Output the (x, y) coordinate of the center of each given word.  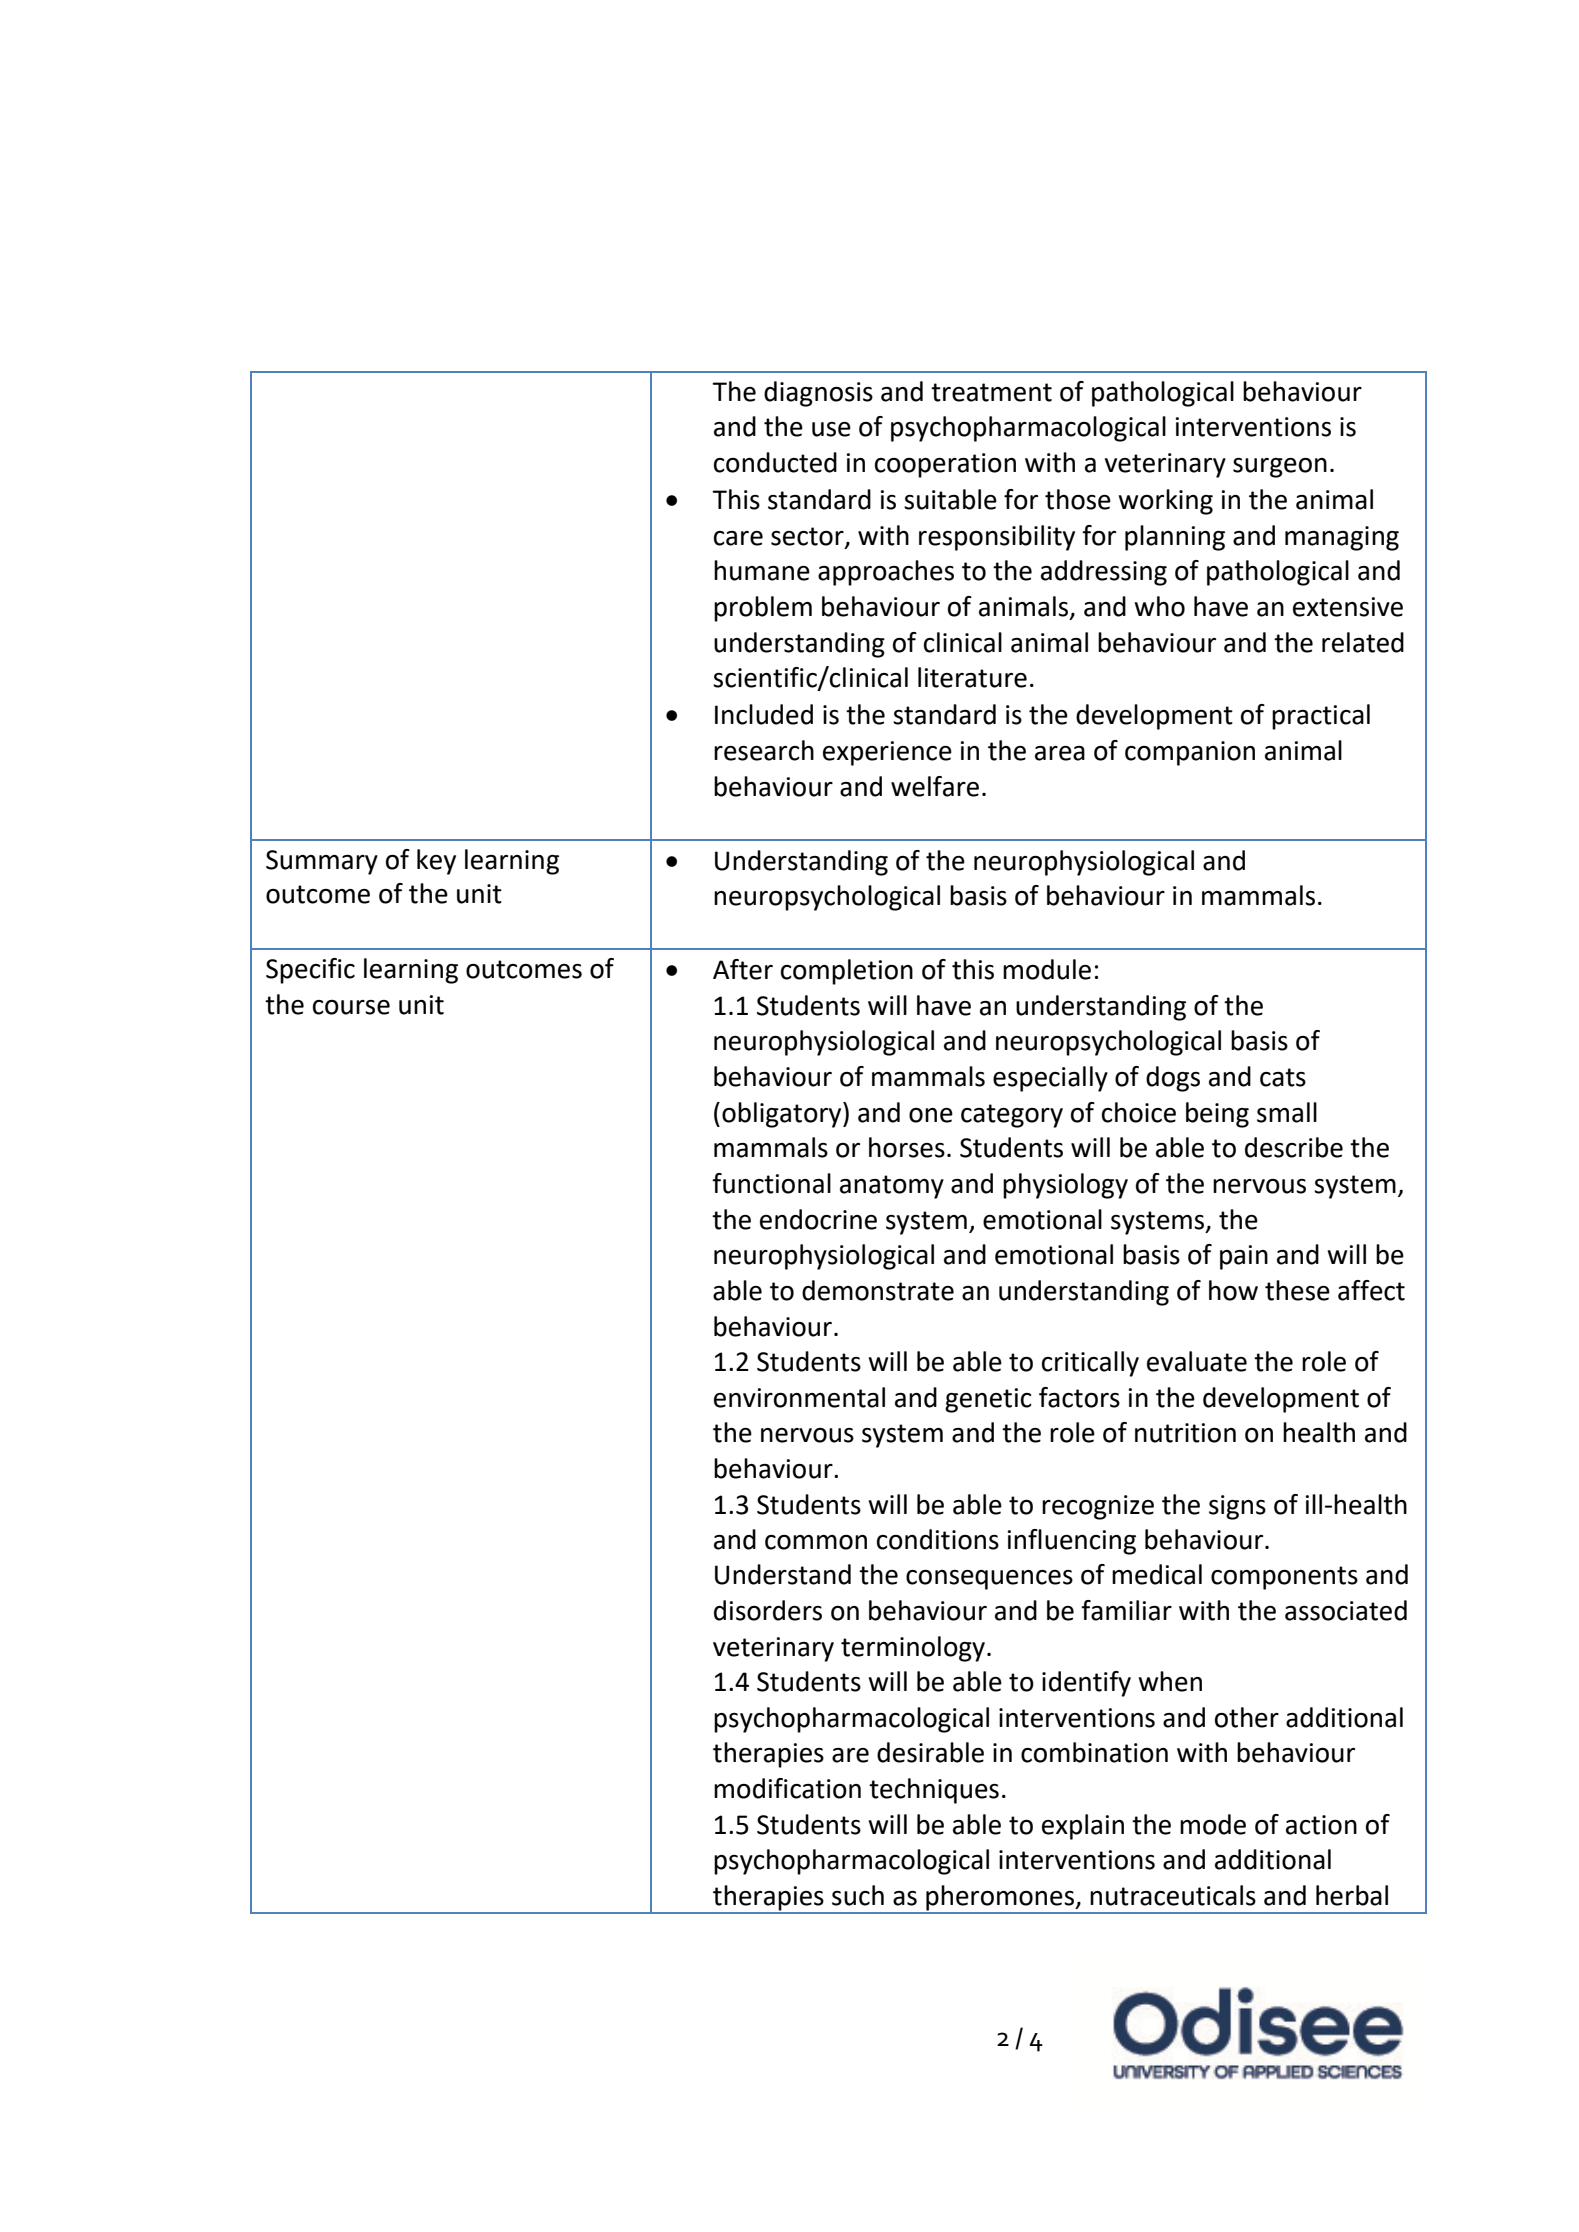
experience (887, 753)
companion (1190, 753)
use (831, 429)
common (816, 1542)
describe (1294, 1147)
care (738, 538)
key (436, 862)
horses (907, 1147)
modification (787, 1788)
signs (1237, 1507)
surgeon (1280, 468)
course (351, 1007)
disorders (768, 1610)
